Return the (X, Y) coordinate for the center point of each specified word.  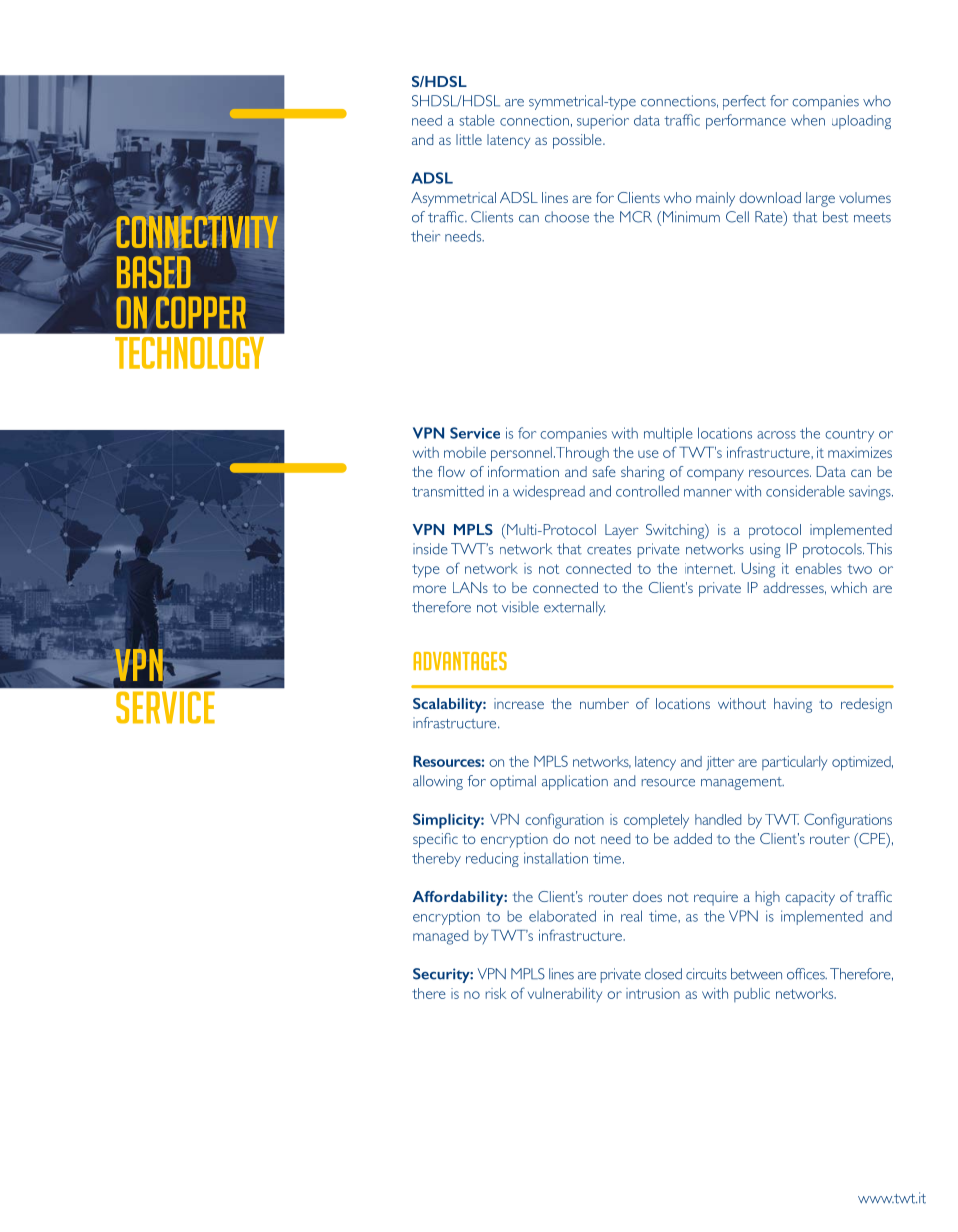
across (776, 435)
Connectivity (197, 231)
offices (807, 974)
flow (451, 471)
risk (496, 993)
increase (519, 703)
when (808, 120)
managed (440, 937)
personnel (521, 454)
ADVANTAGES (460, 661)
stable (477, 120)
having (793, 705)
